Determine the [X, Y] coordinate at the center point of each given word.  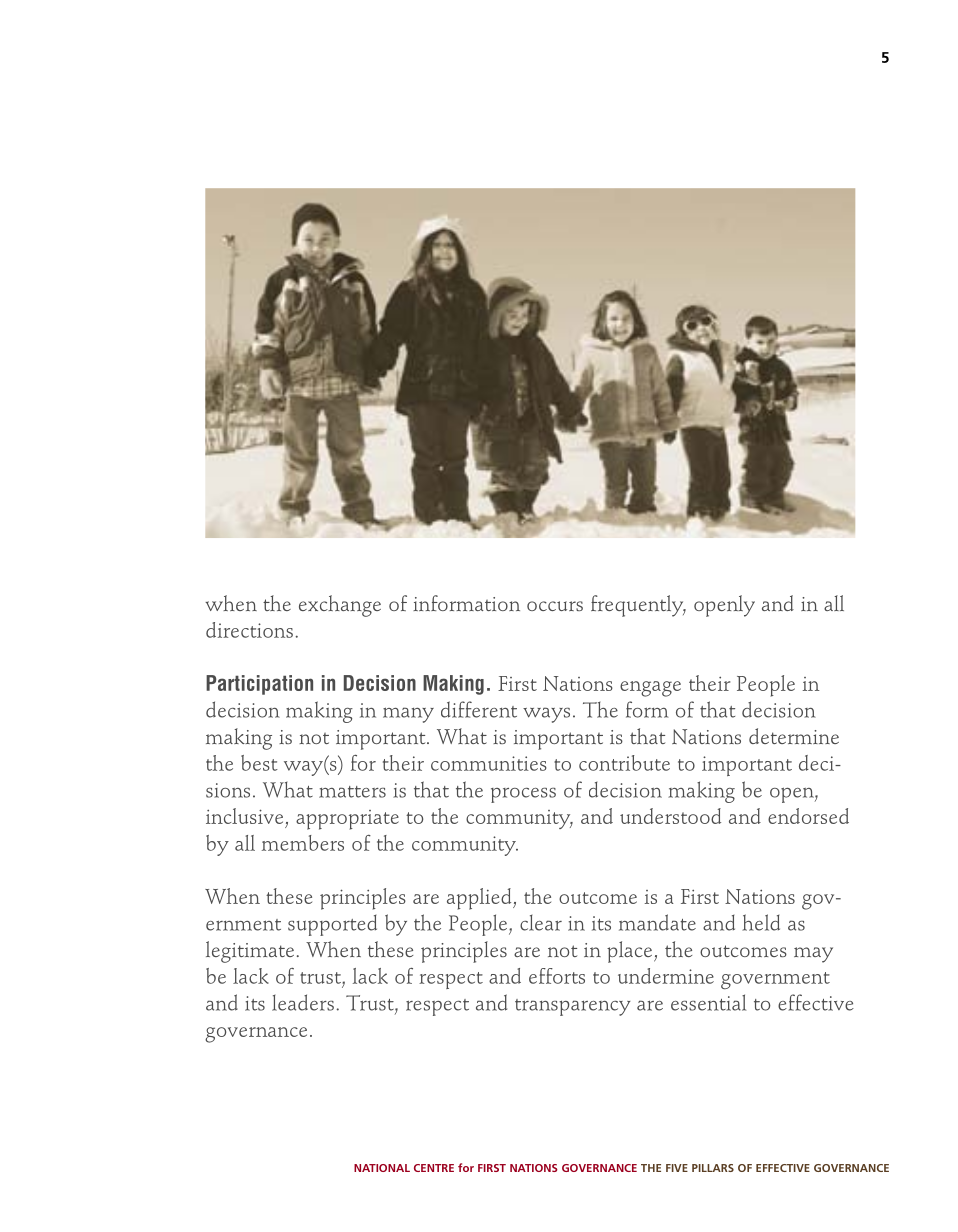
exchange [340, 606]
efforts [557, 976]
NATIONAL [382, 1168]
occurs [555, 606]
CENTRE [434, 1168]
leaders [303, 1002]
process [523, 795]
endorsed [808, 816]
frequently [638, 606]
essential [708, 1002]
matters [352, 792]
